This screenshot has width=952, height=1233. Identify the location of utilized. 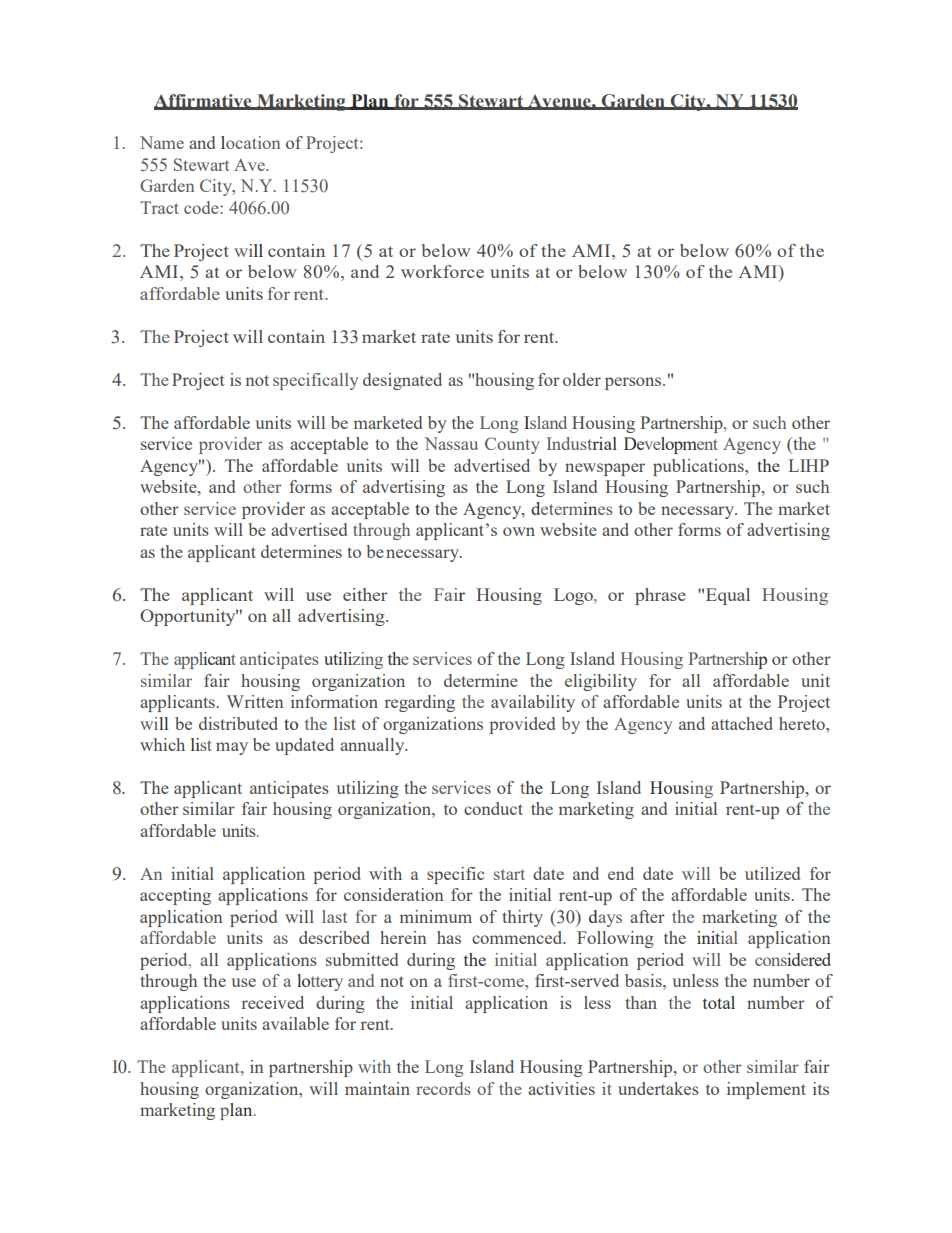
(772, 873).
